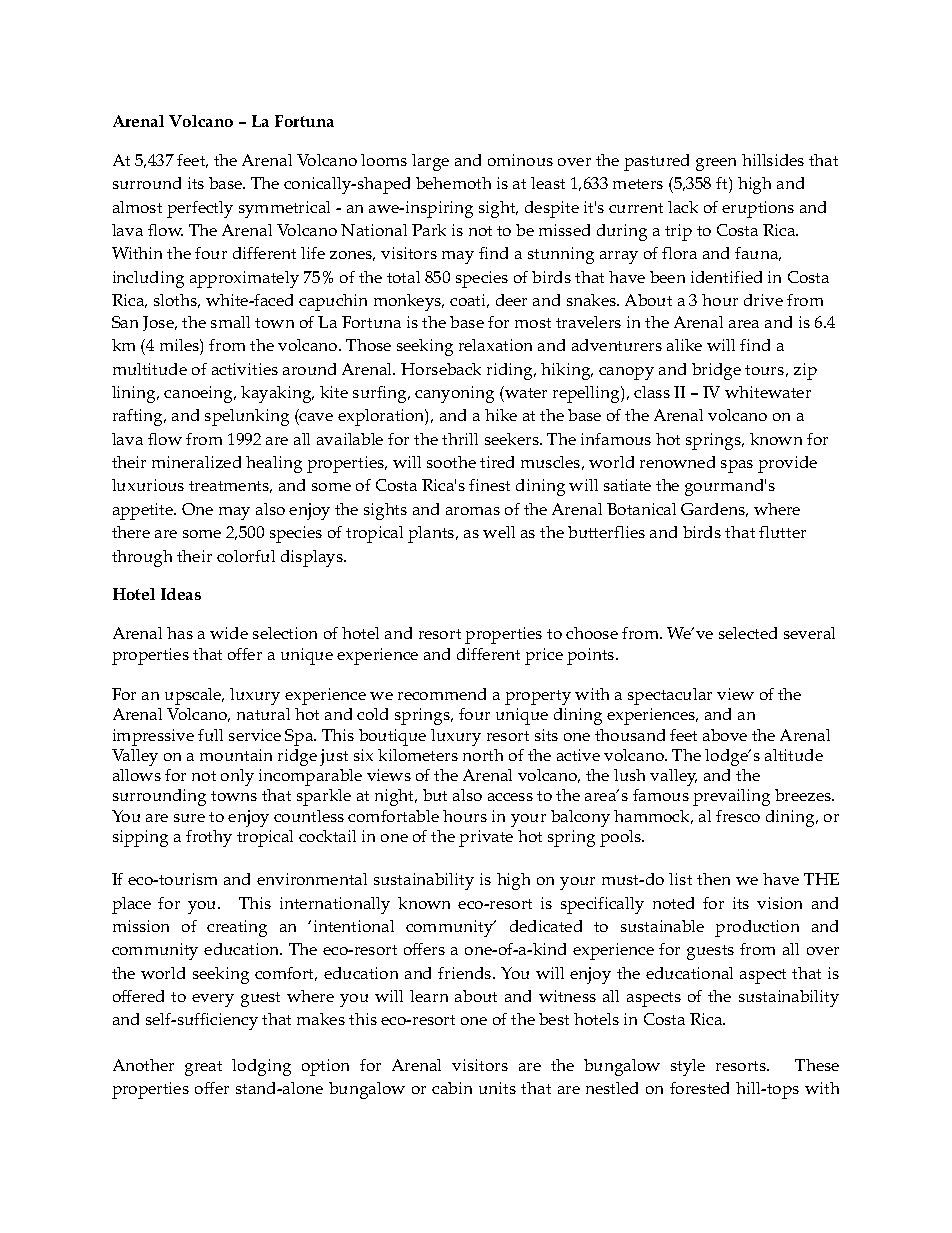 This screenshot has width=952, height=1233. What do you see at coordinates (230, 487) in the screenshot?
I see `treatments` at bounding box center [230, 487].
